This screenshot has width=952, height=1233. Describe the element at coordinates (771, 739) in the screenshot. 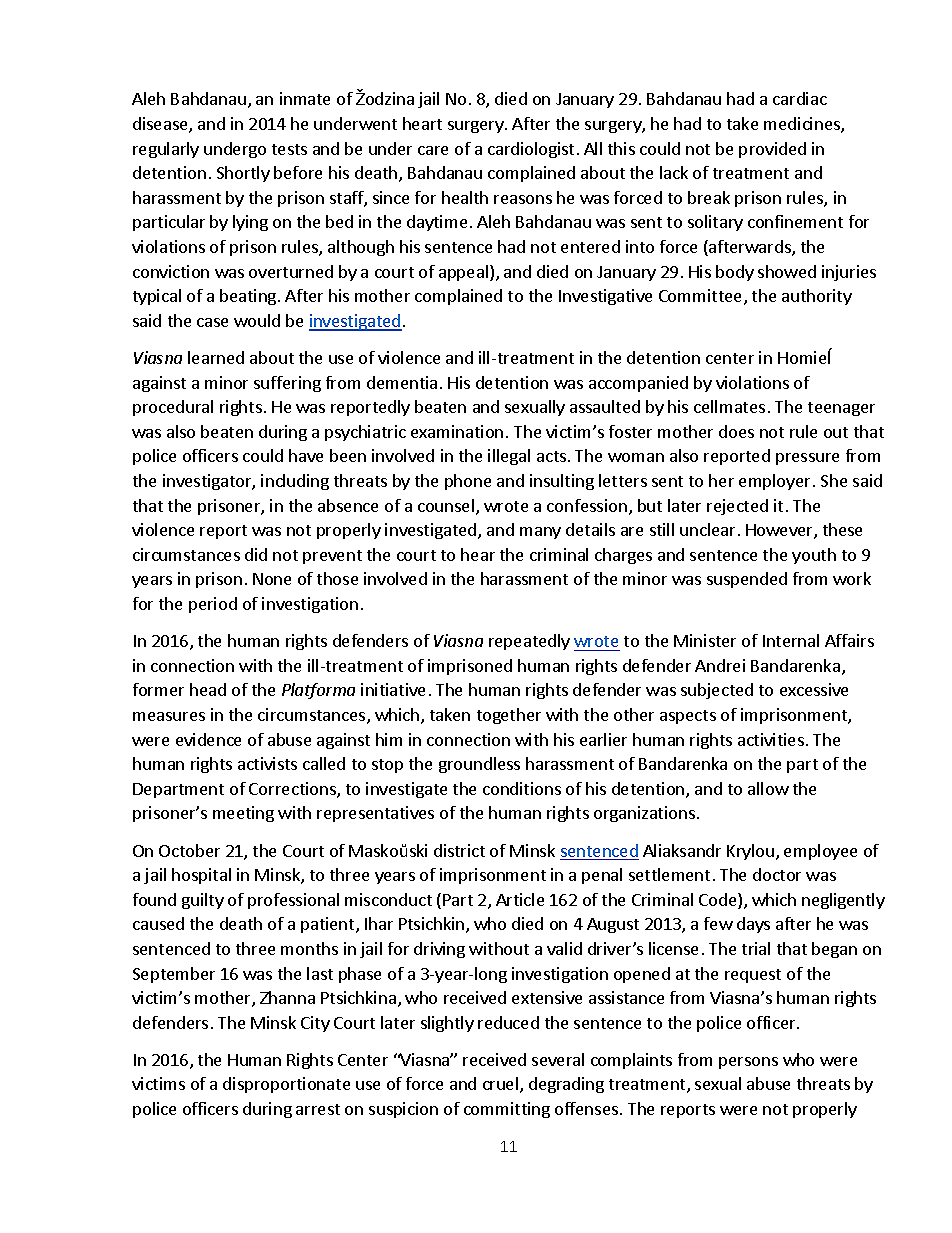

I see `activities` at that location.
